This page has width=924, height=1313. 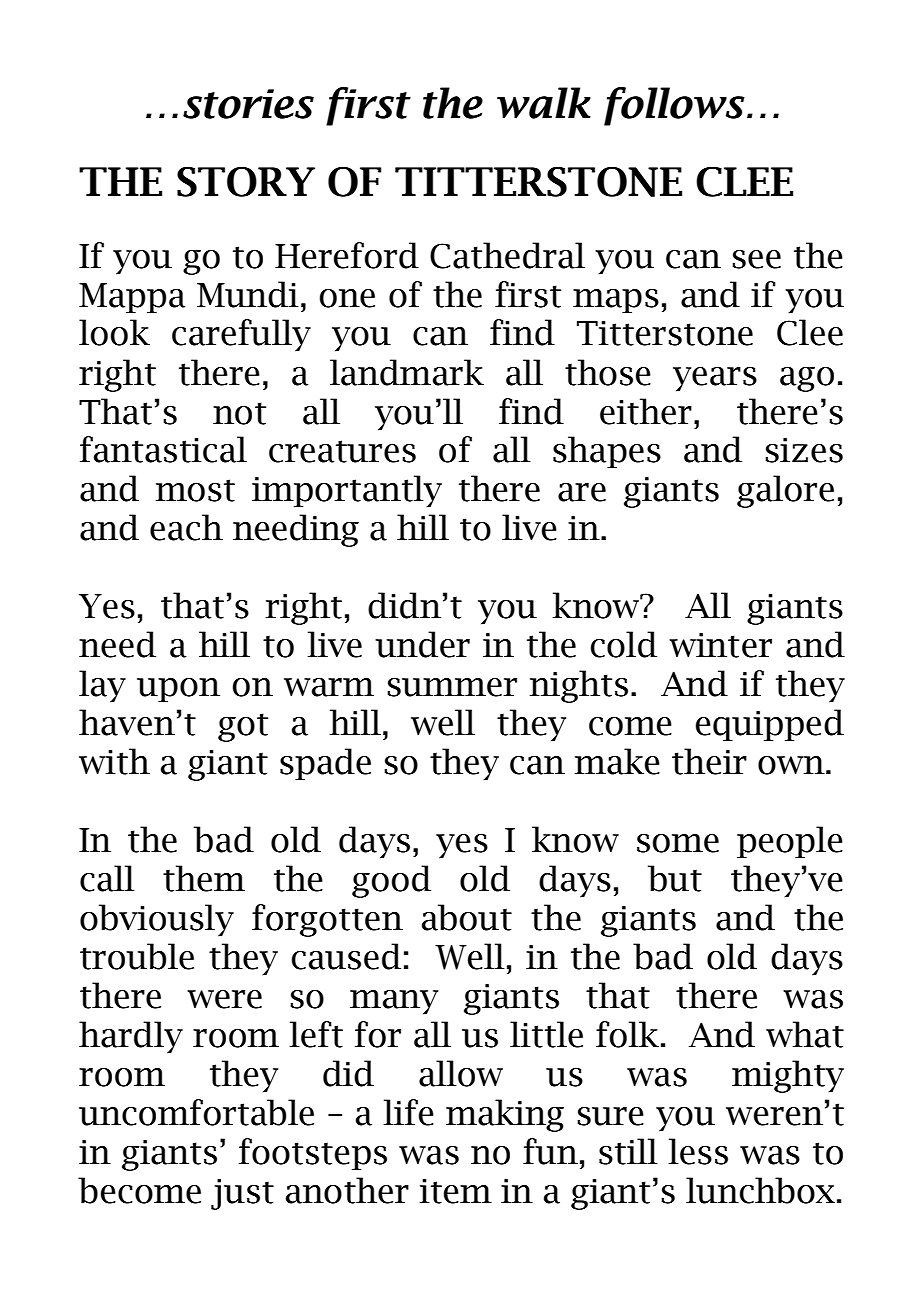 What do you see at coordinates (785, 491) in the page?
I see `galore` at bounding box center [785, 491].
